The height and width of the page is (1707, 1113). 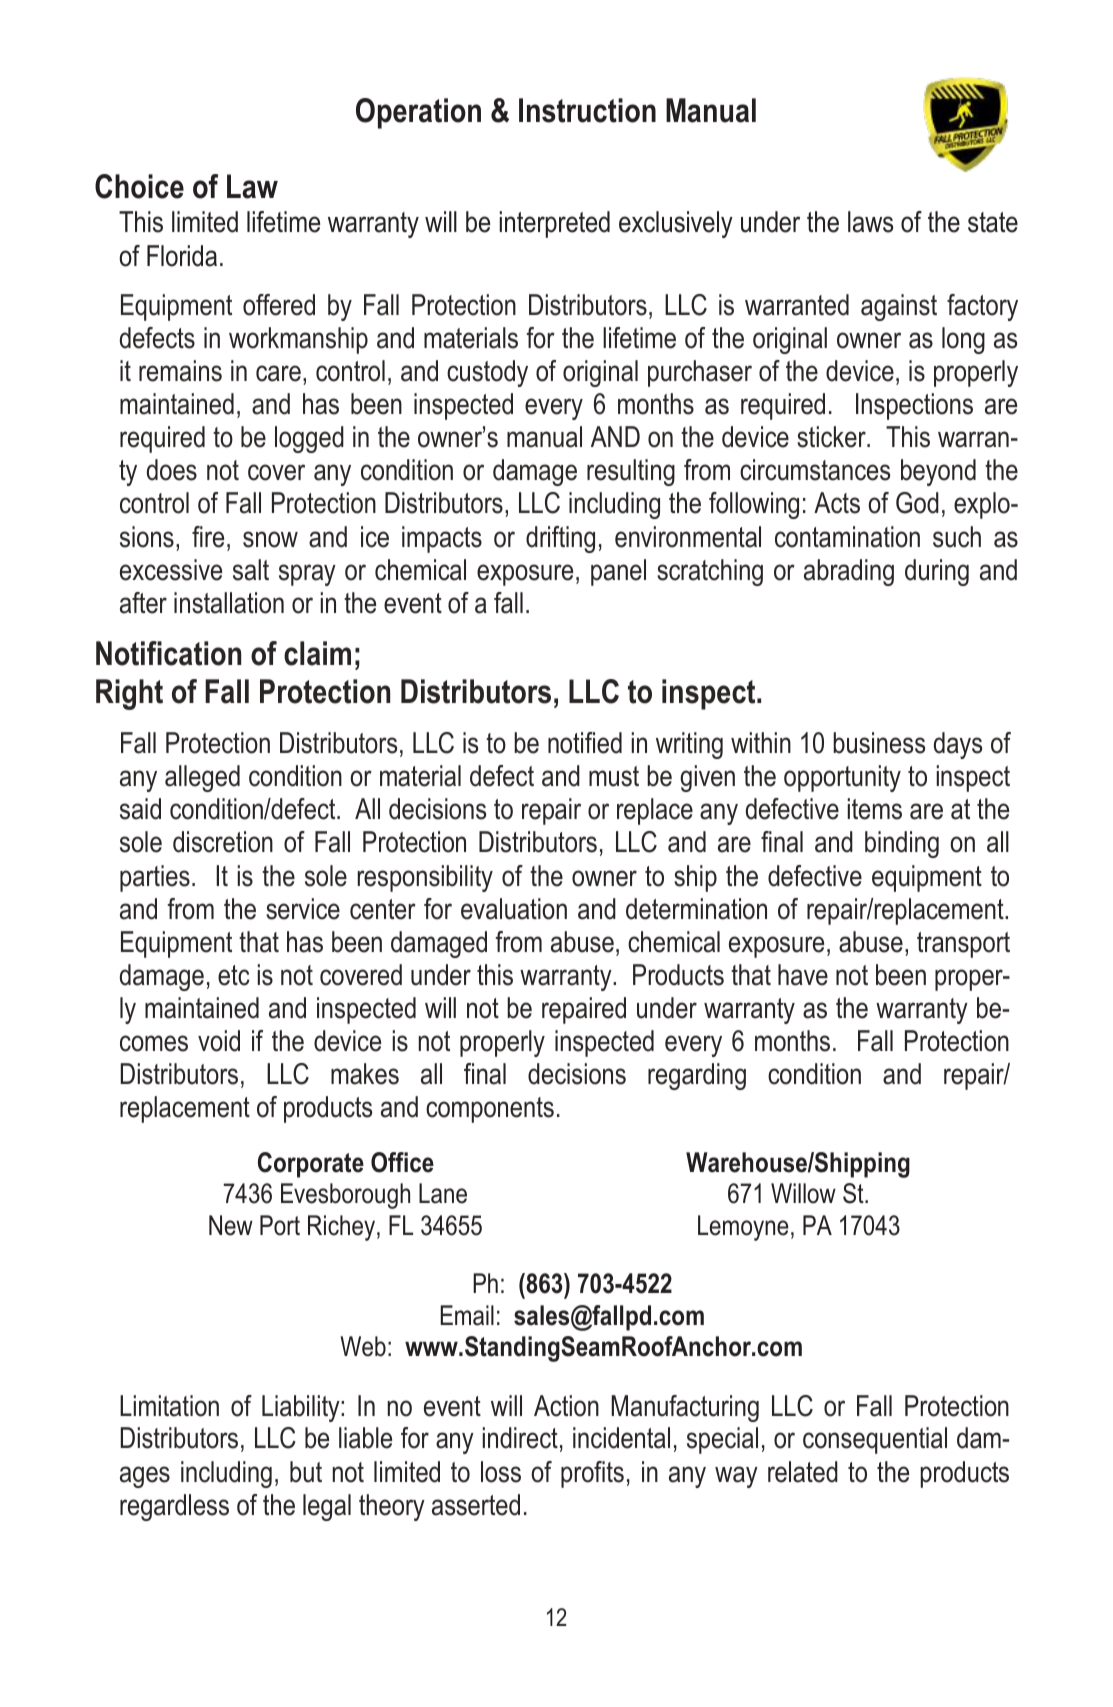 What do you see at coordinates (229, 603) in the page?
I see `installation` at bounding box center [229, 603].
